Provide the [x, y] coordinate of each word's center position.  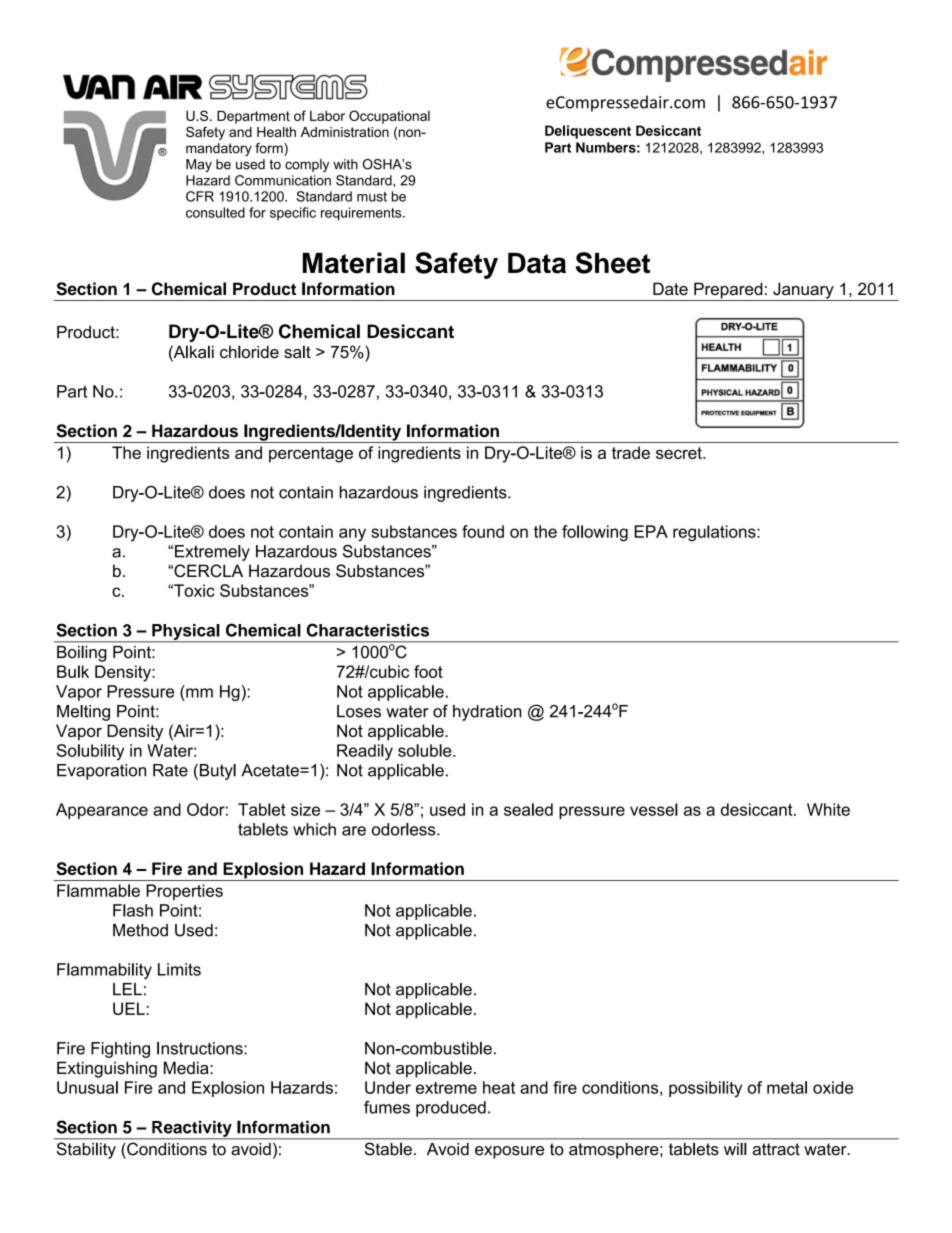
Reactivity [192, 1130]
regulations [715, 533]
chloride [249, 352]
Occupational [389, 117]
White [828, 809]
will [735, 1149]
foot [428, 671]
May [199, 165]
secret [680, 453]
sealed [528, 809]
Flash [133, 910]
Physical [186, 633]
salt [297, 352]
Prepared [728, 291]
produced [451, 1109]
